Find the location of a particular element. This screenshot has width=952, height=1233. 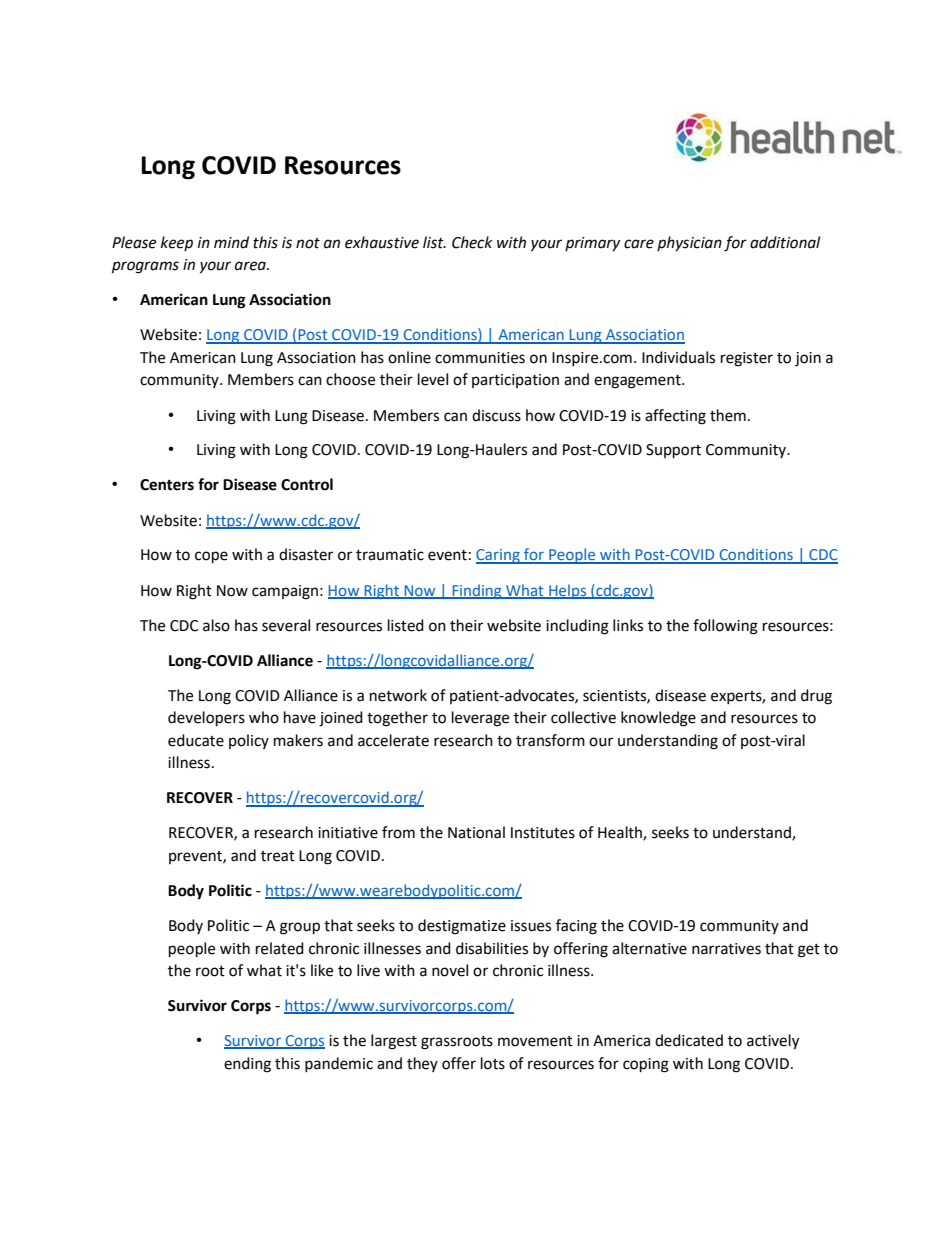

network is located at coordinates (398, 695).
